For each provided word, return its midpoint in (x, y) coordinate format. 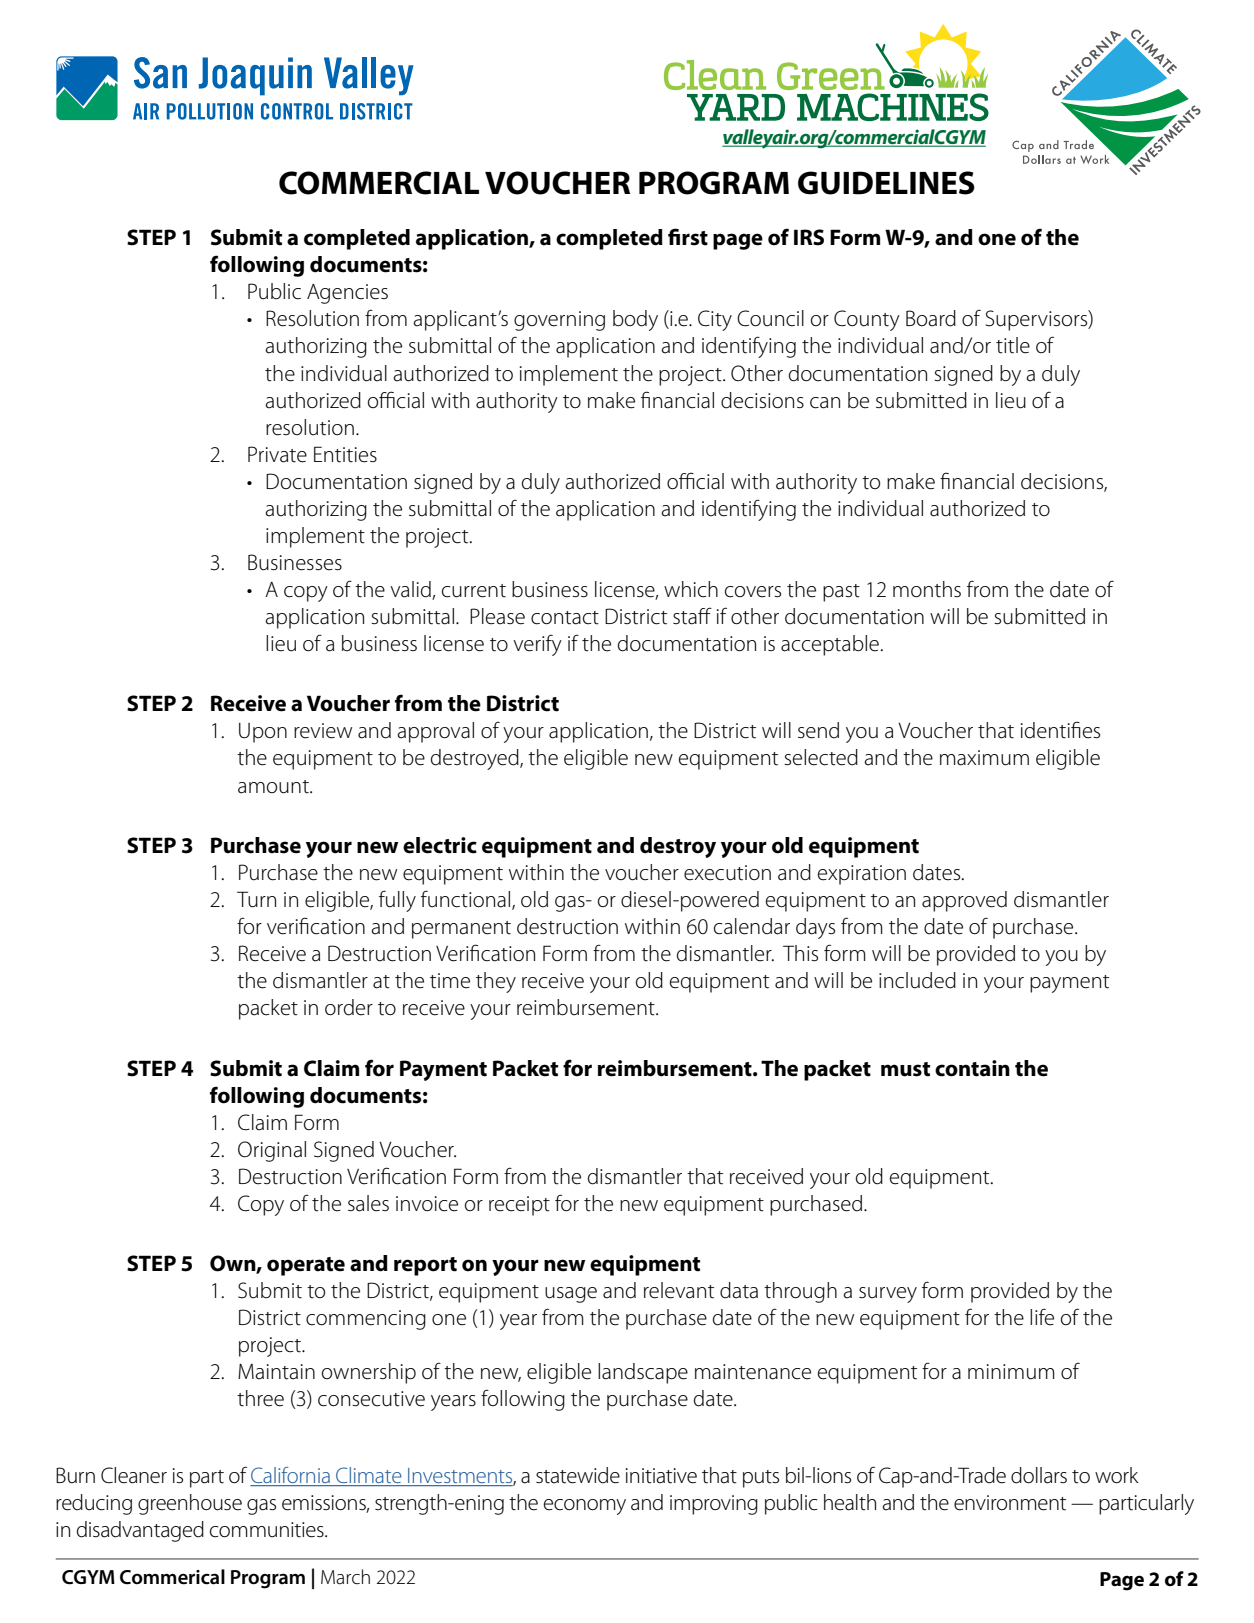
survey (888, 1295)
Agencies (347, 294)
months (927, 589)
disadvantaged (140, 1531)
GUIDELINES (886, 183)
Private (277, 454)
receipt (519, 1206)
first (688, 237)
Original (272, 1151)
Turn (256, 899)
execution (727, 873)
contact (565, 618)
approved (964, 901)
